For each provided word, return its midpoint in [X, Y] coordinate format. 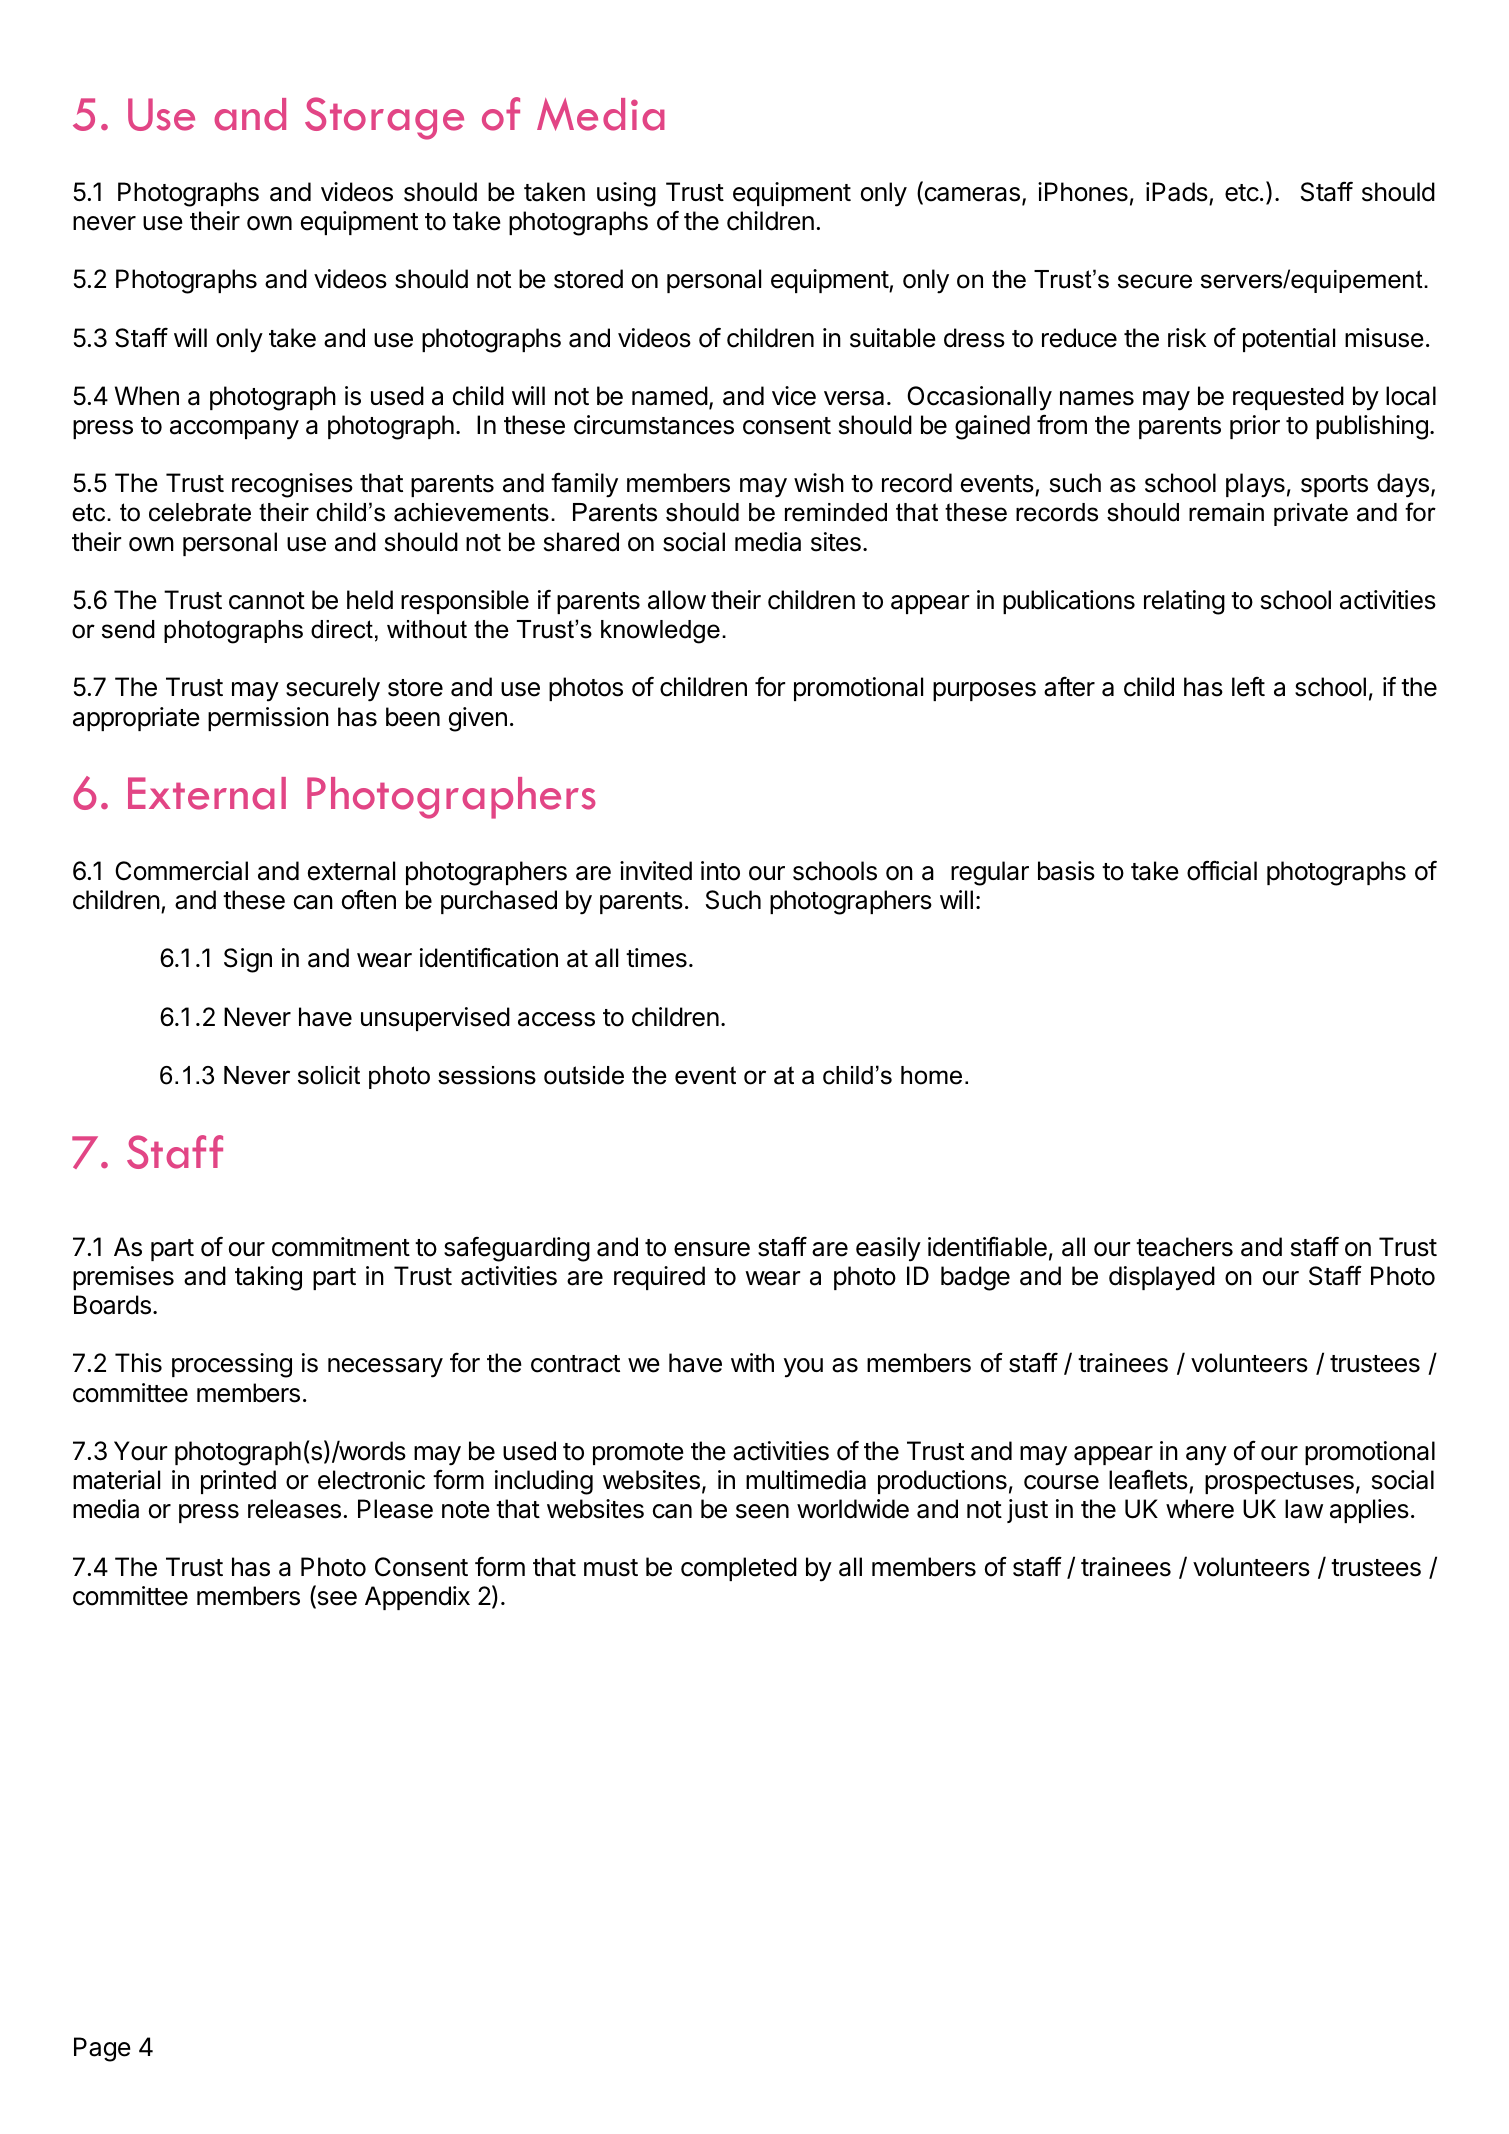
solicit [329, 1075]
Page [102, 2049]
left [1248, 687]
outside [584, 1075]
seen [762, 1511]
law [1304, 1509]
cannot [267, 601]
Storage [384, 118]
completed [739, 1569]
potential [1289, 340]
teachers [1184, 1247]
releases [294, 1509]
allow [677, 600]
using [626, 194]
